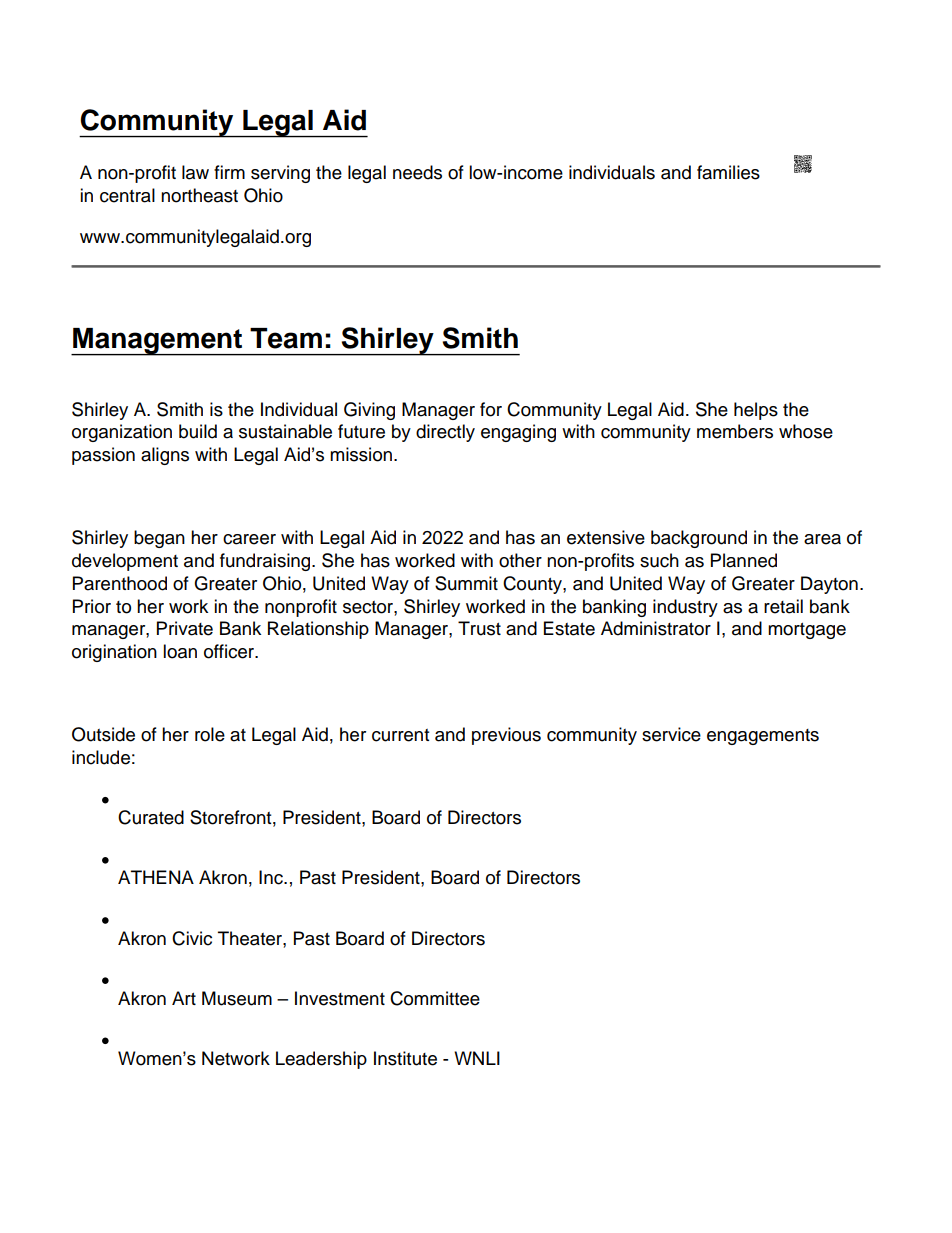 The width and height of the screenshot is (952, 1233). Describe the element at coordinates (199, 195) in the screenshot. I see `northeast` at that location.
